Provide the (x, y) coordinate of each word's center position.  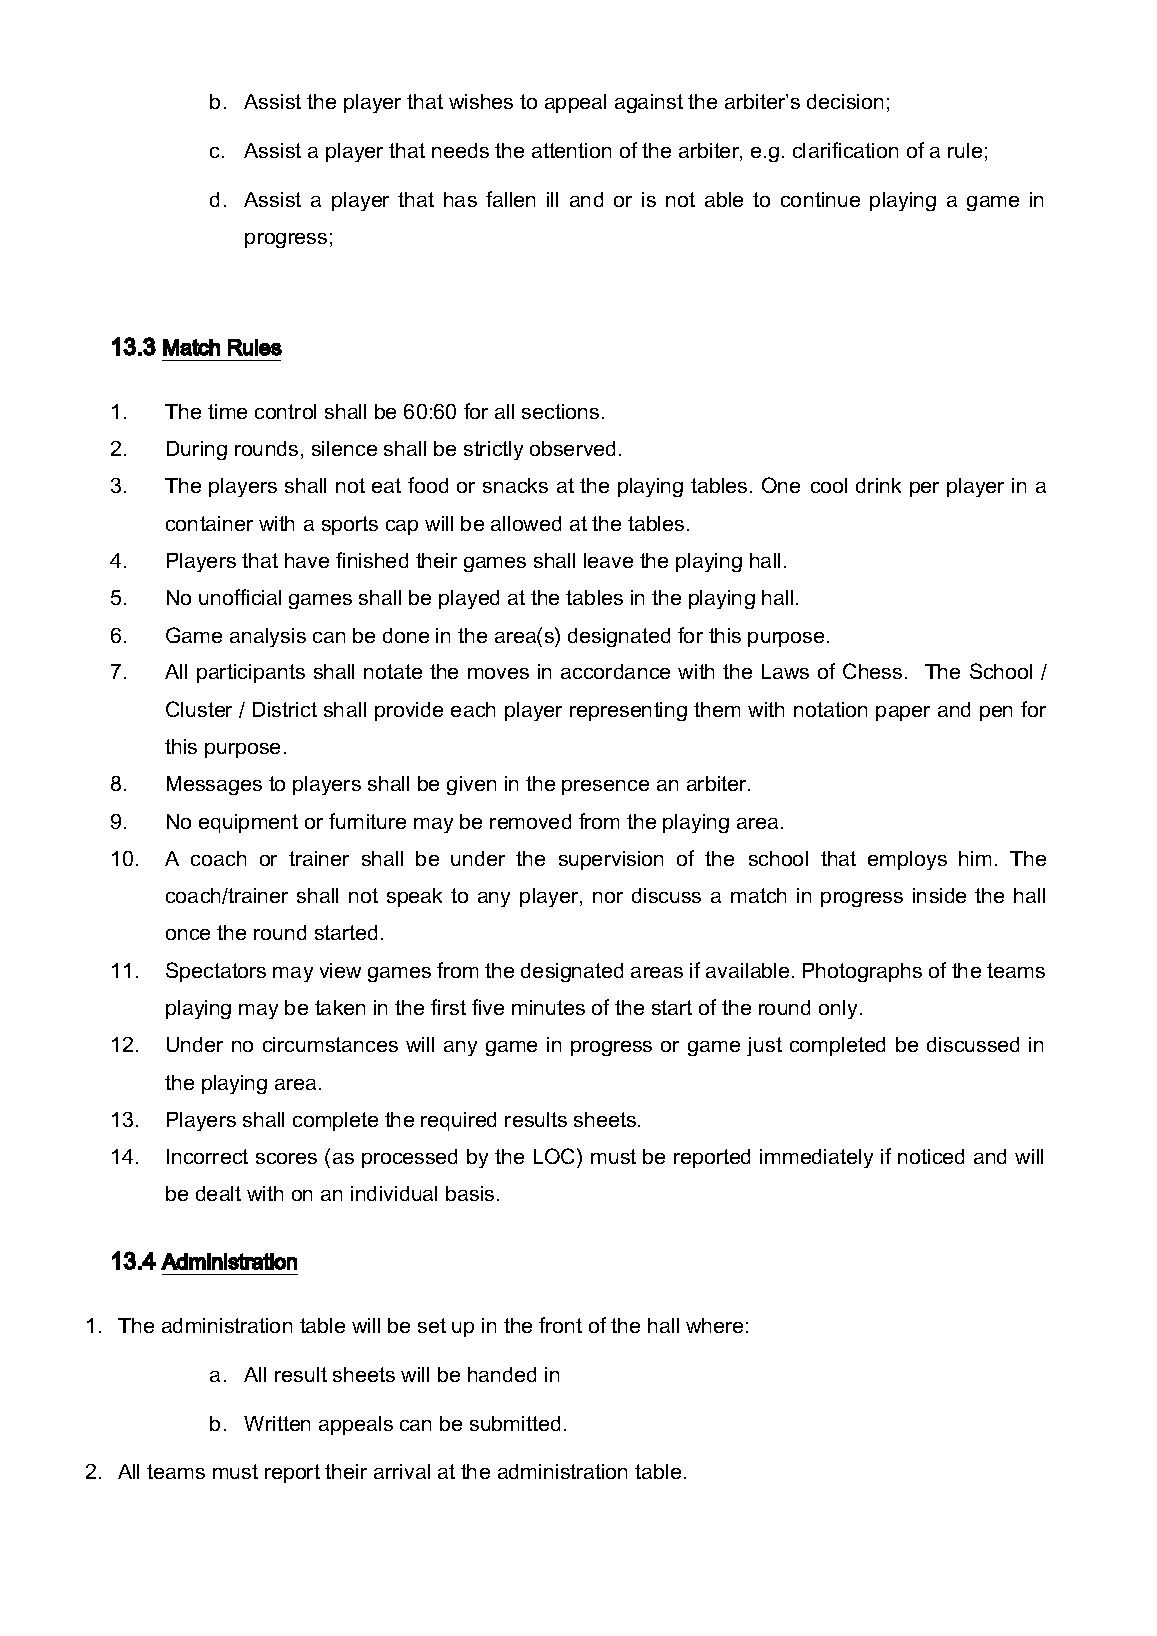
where (714, 1325)
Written (277, 1423)
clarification (845, 150)
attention (571, 150)
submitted (515, 1423)
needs (460, 150)
